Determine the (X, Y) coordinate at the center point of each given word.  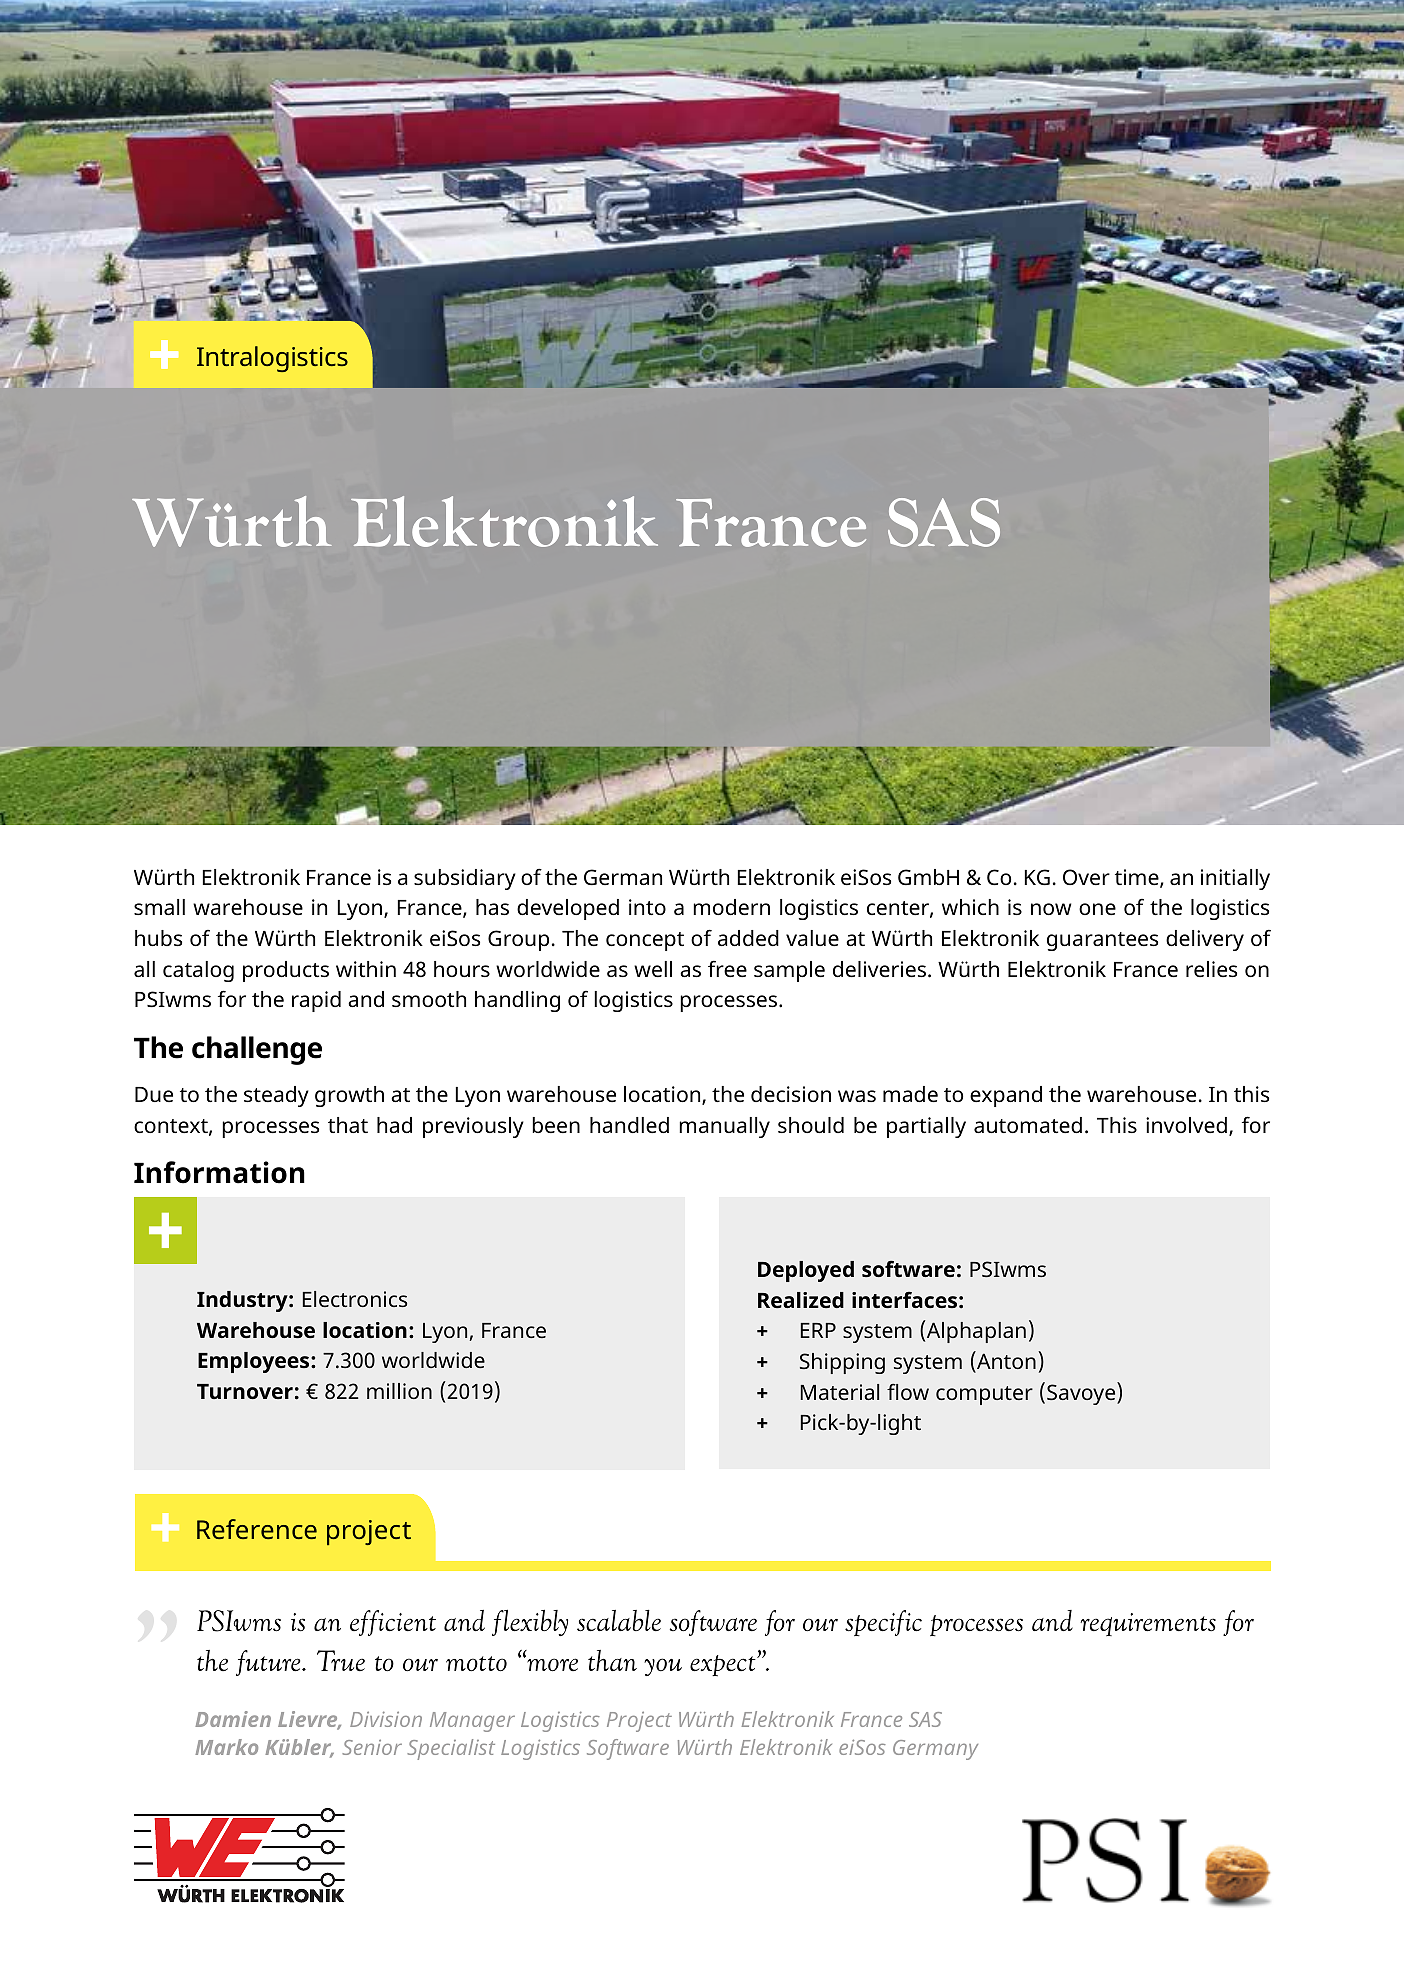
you (663, 1667)
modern (731, 907)
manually (724, 1127)
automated (1028, 1125)
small (159, 907)
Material (840, 1392)
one (1097, 909)
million (399, 1391)
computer (984, 1395)
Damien (233, 1719)
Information (219, 1172)
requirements (1148, 1624)
